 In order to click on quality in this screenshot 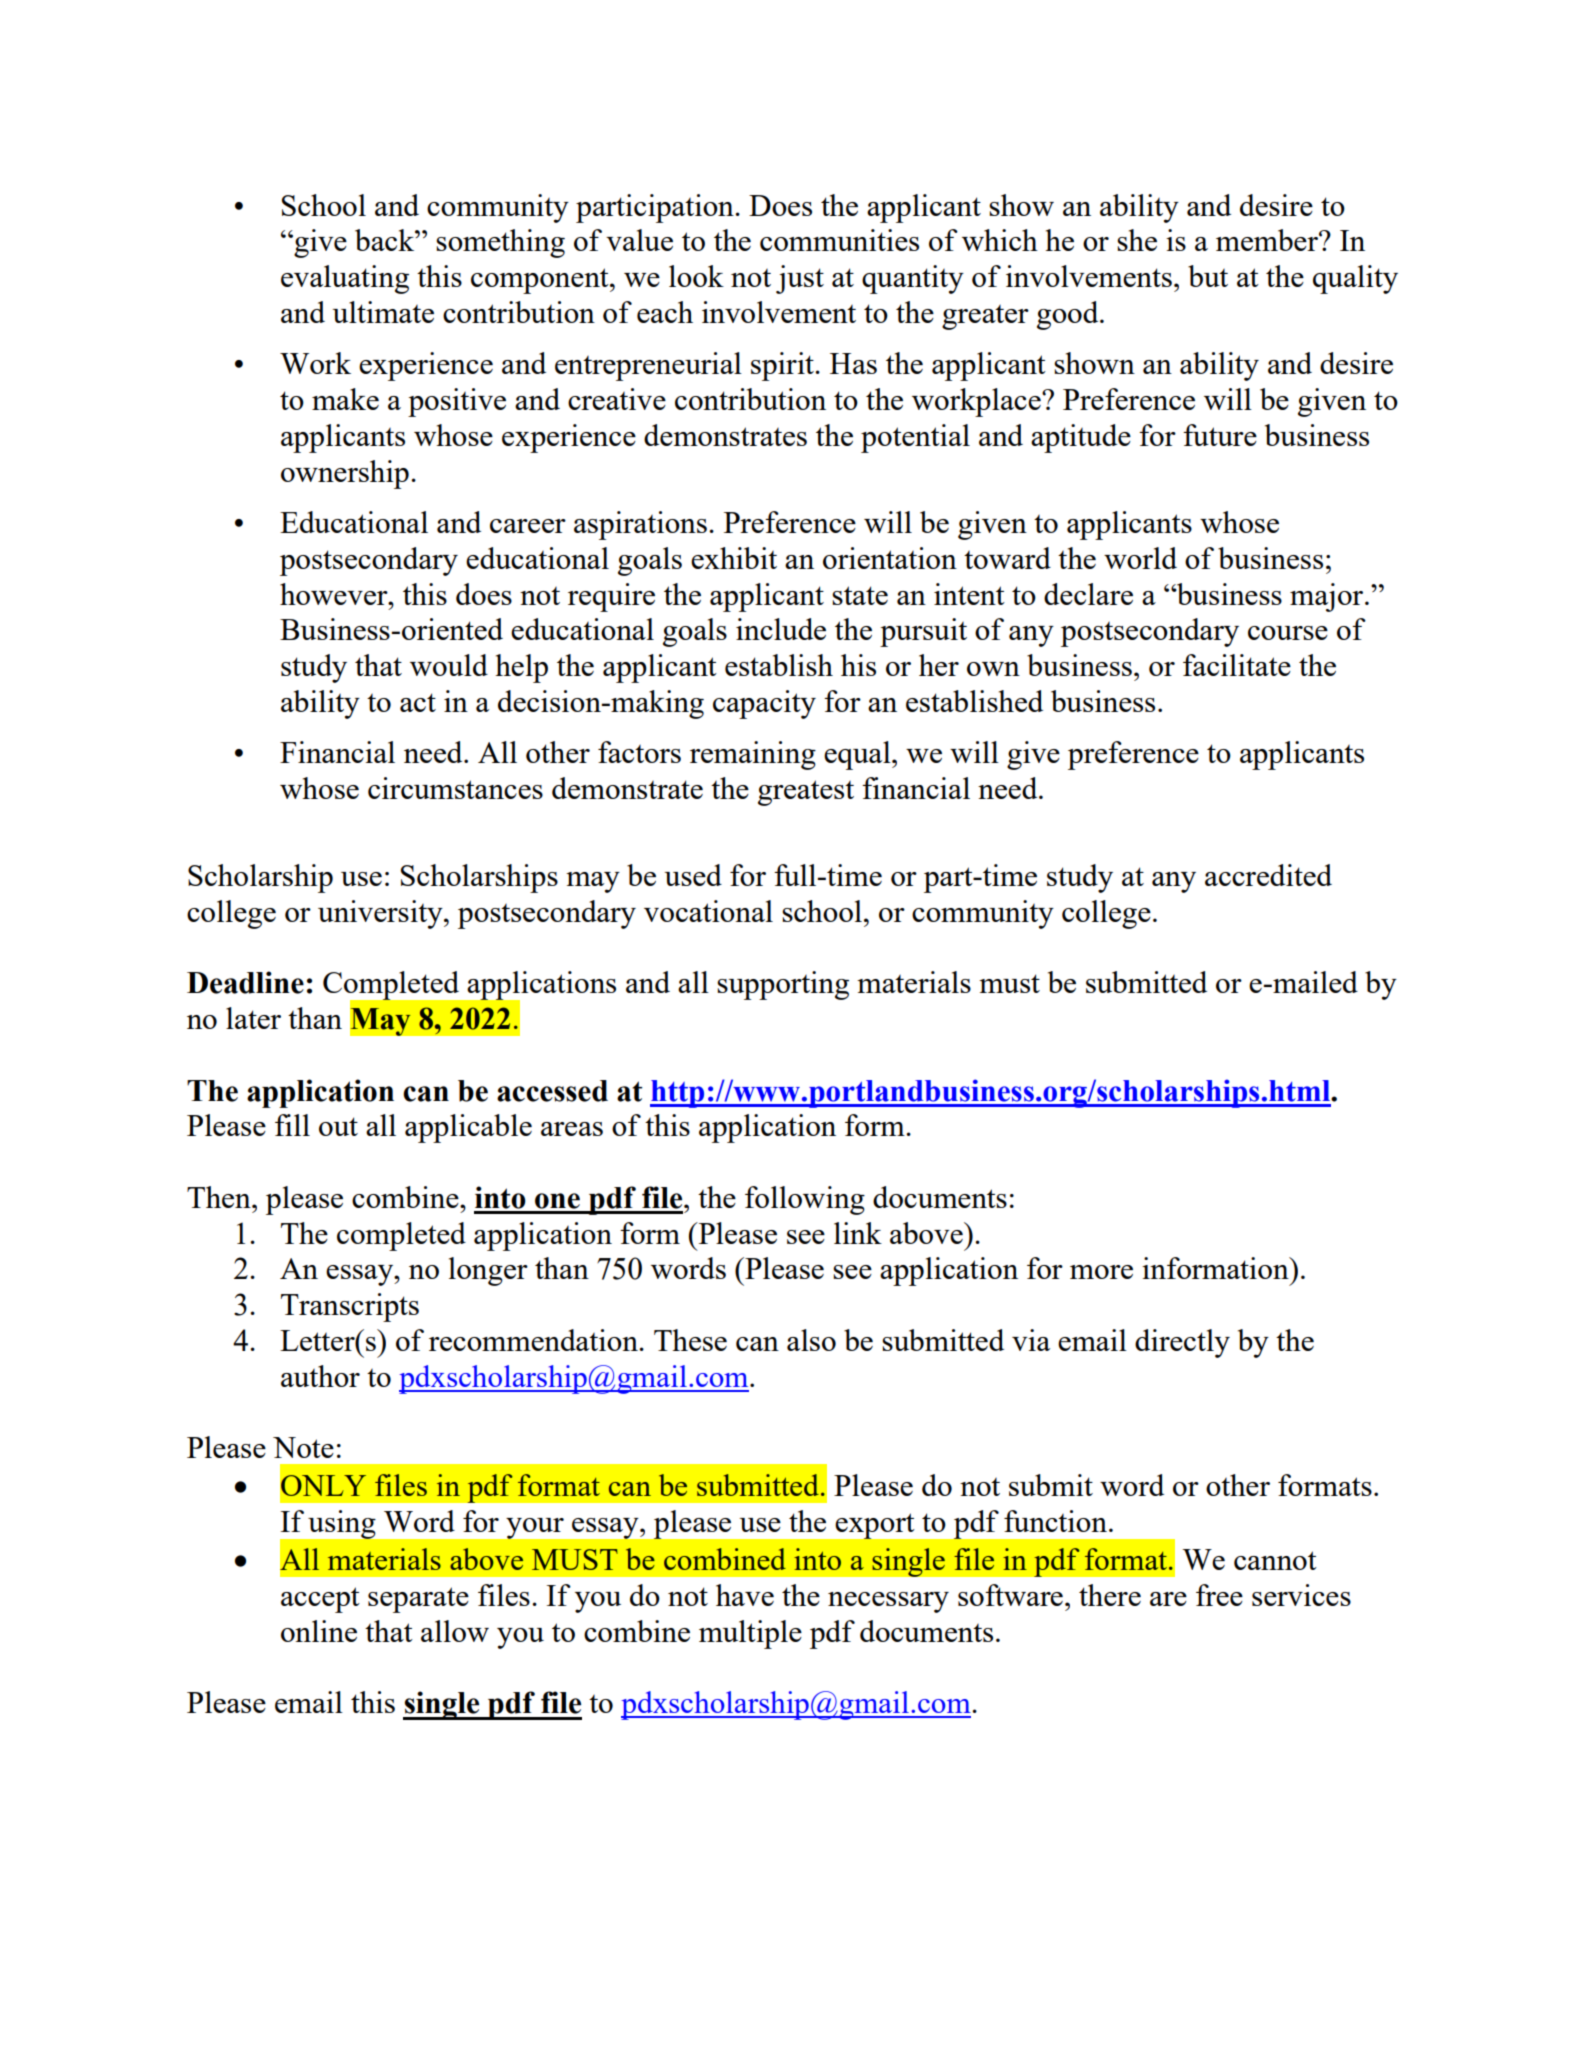, I will do `click(1355, 279)`.
